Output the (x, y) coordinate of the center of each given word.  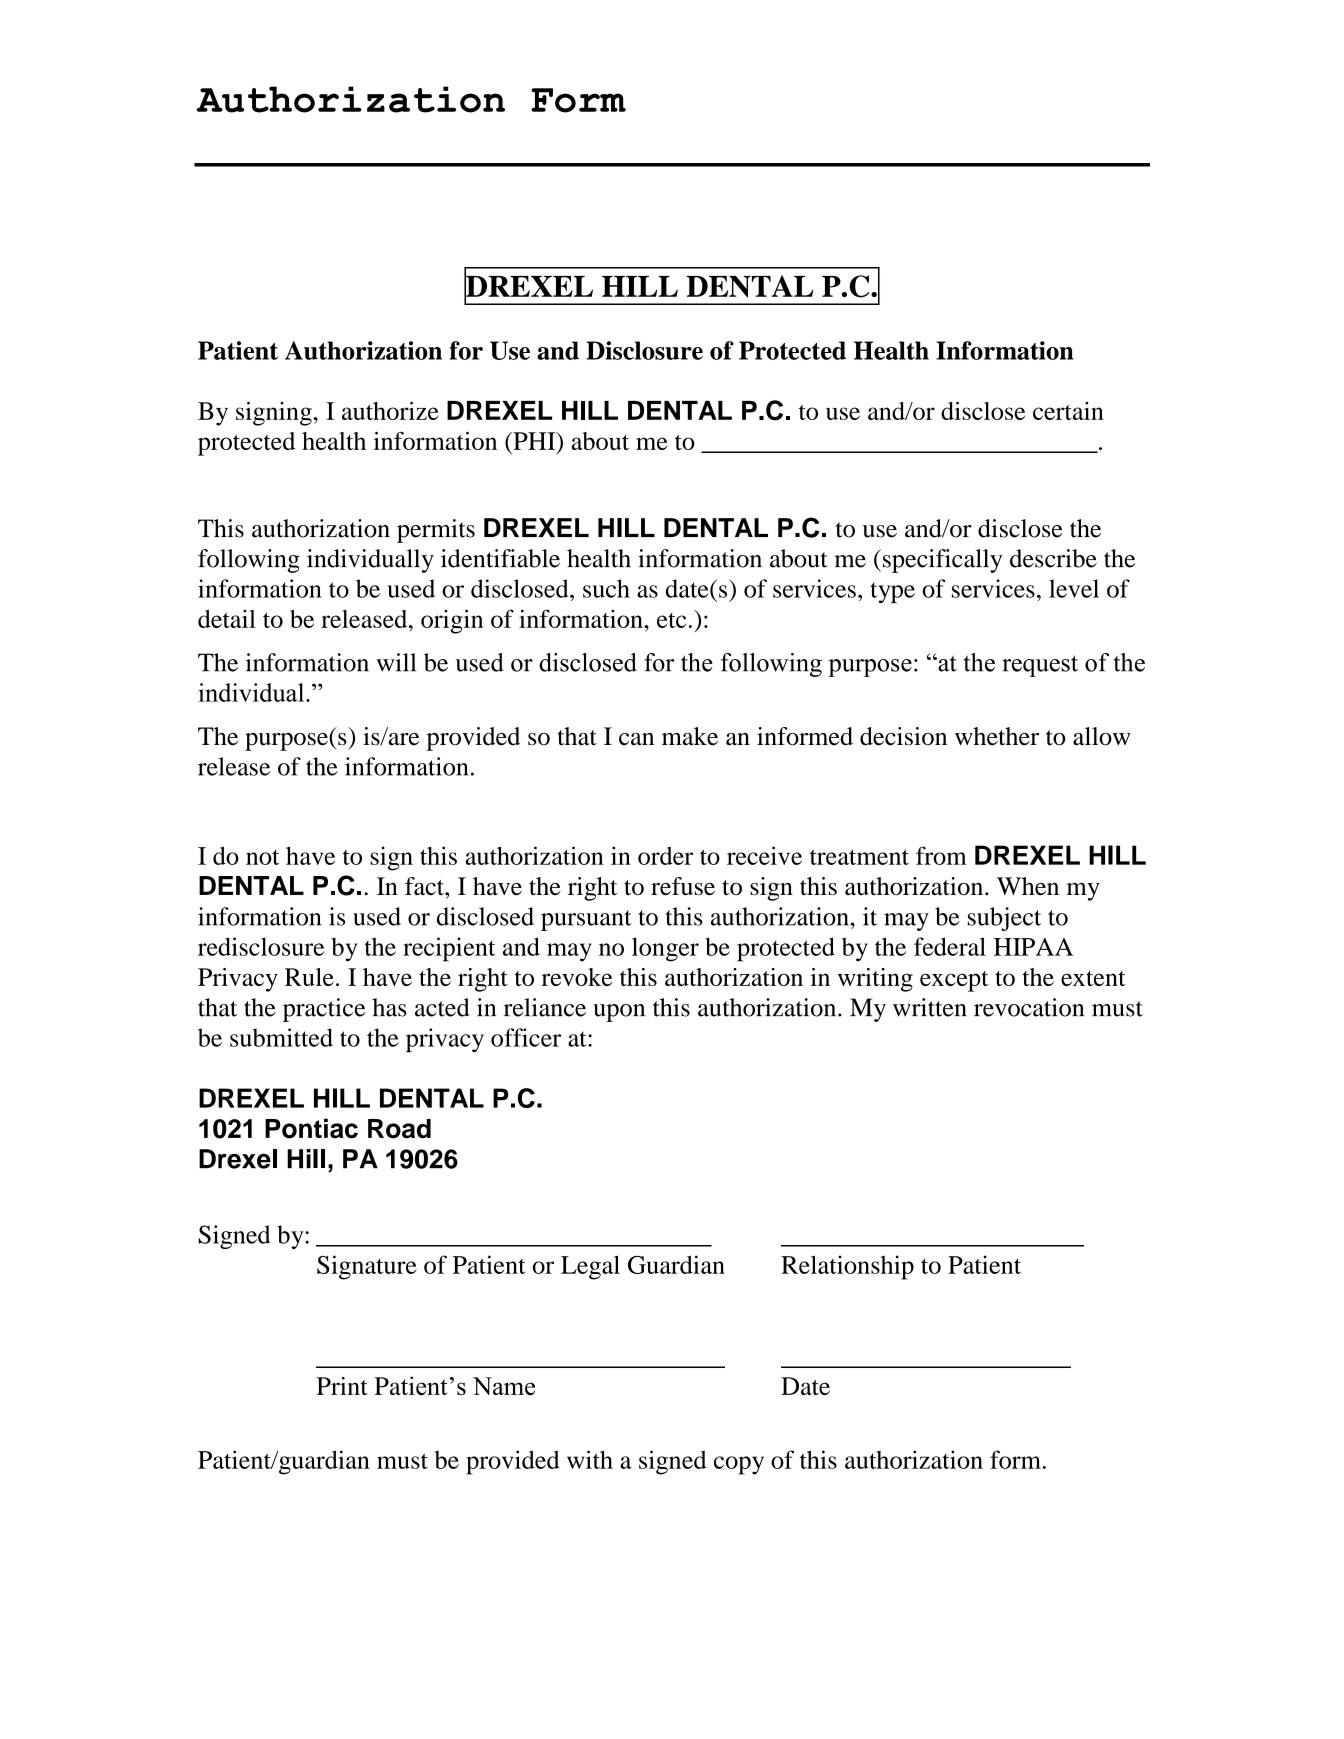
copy (739, 1465)
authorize (390, 411)
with (590, 1459)
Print (342, 1386)
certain (1068, 411)
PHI (534, 441)
